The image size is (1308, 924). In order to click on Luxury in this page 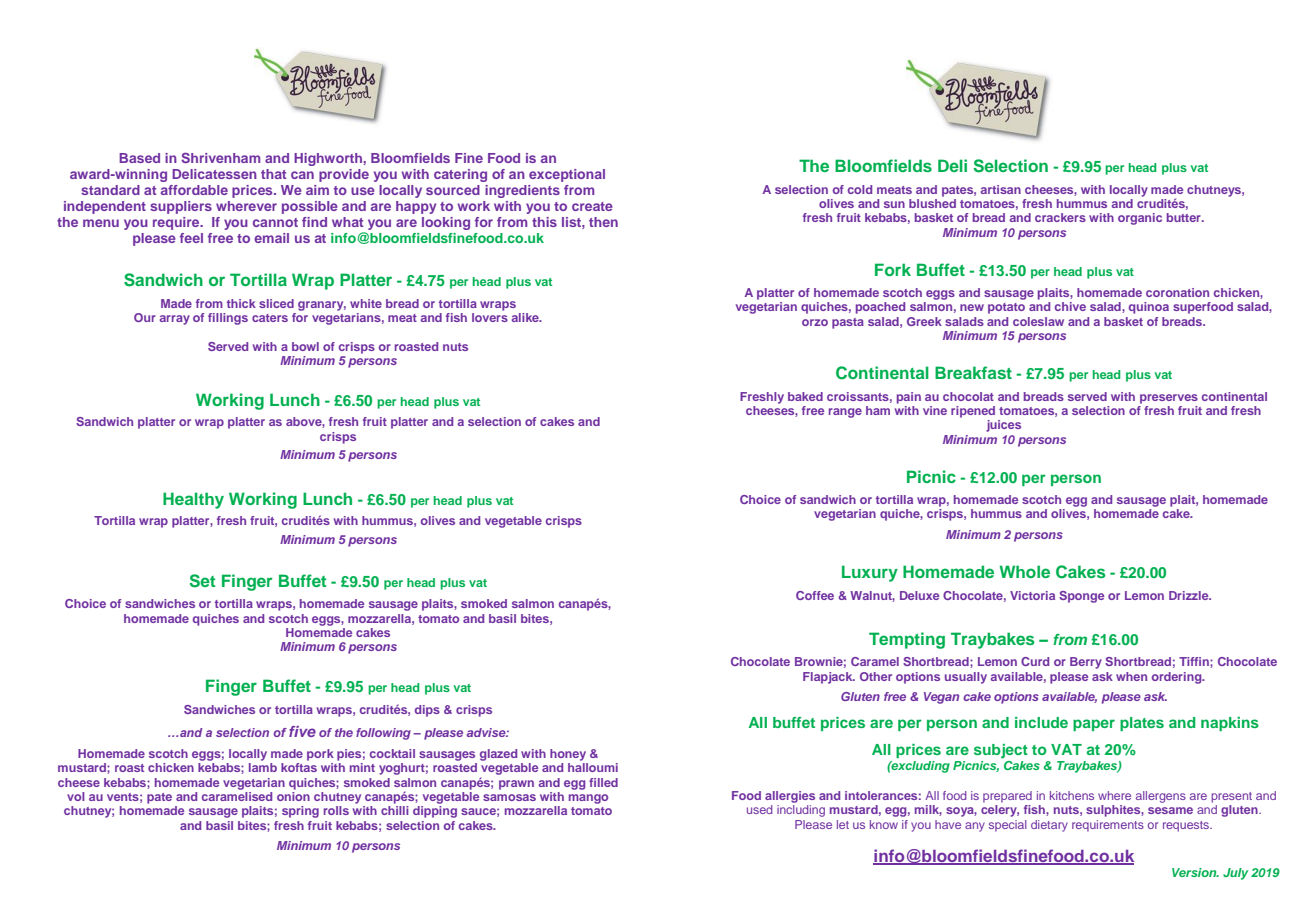, I will do `click(870, 573)`.
